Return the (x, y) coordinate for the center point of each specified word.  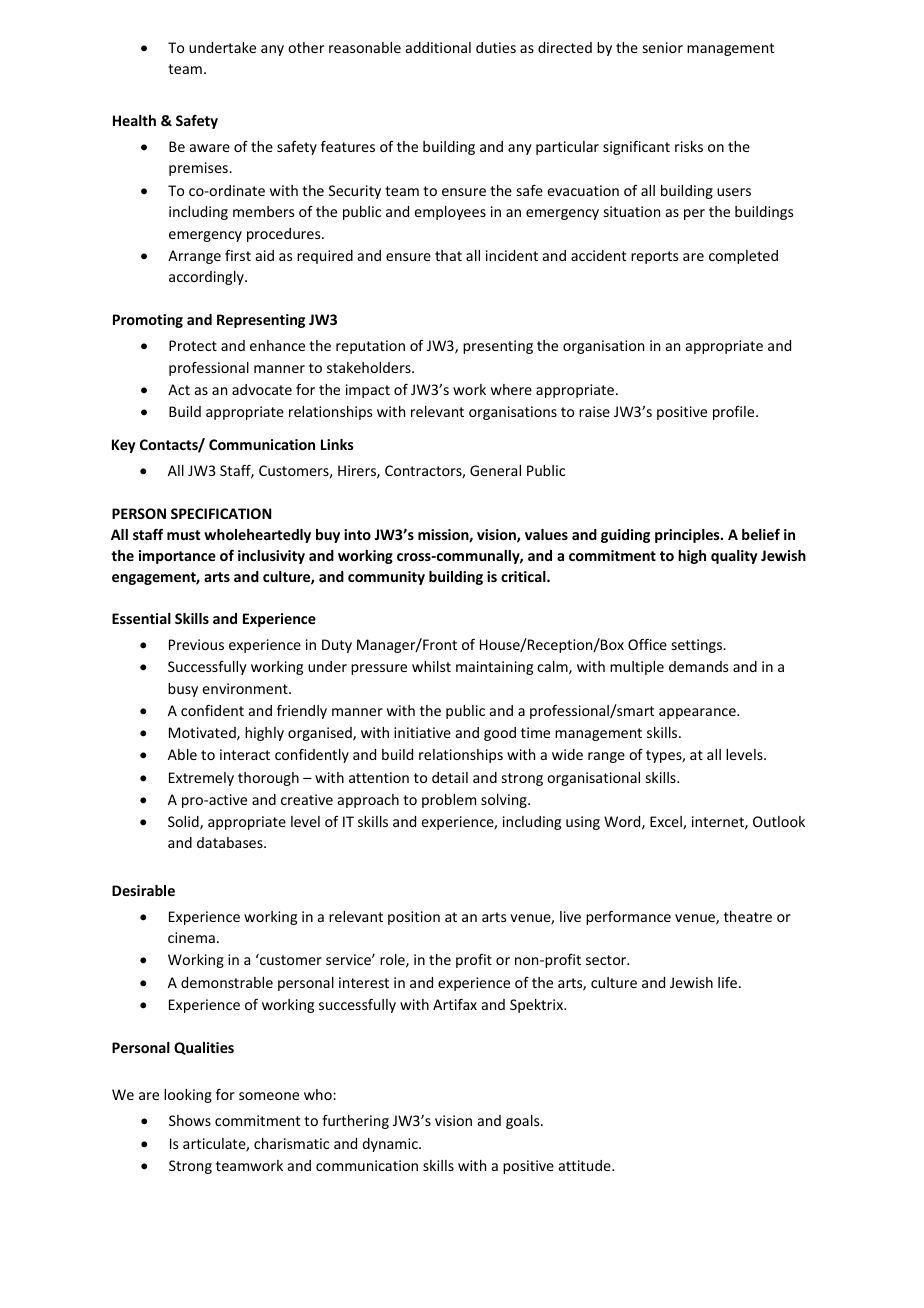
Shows (190, 1120)
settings (698, 646)
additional (438, 47)
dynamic (391, 1145)
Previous (196, 644)
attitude (586, 1165)
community (386, 578)
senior (663, 47)
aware (210, 148)
